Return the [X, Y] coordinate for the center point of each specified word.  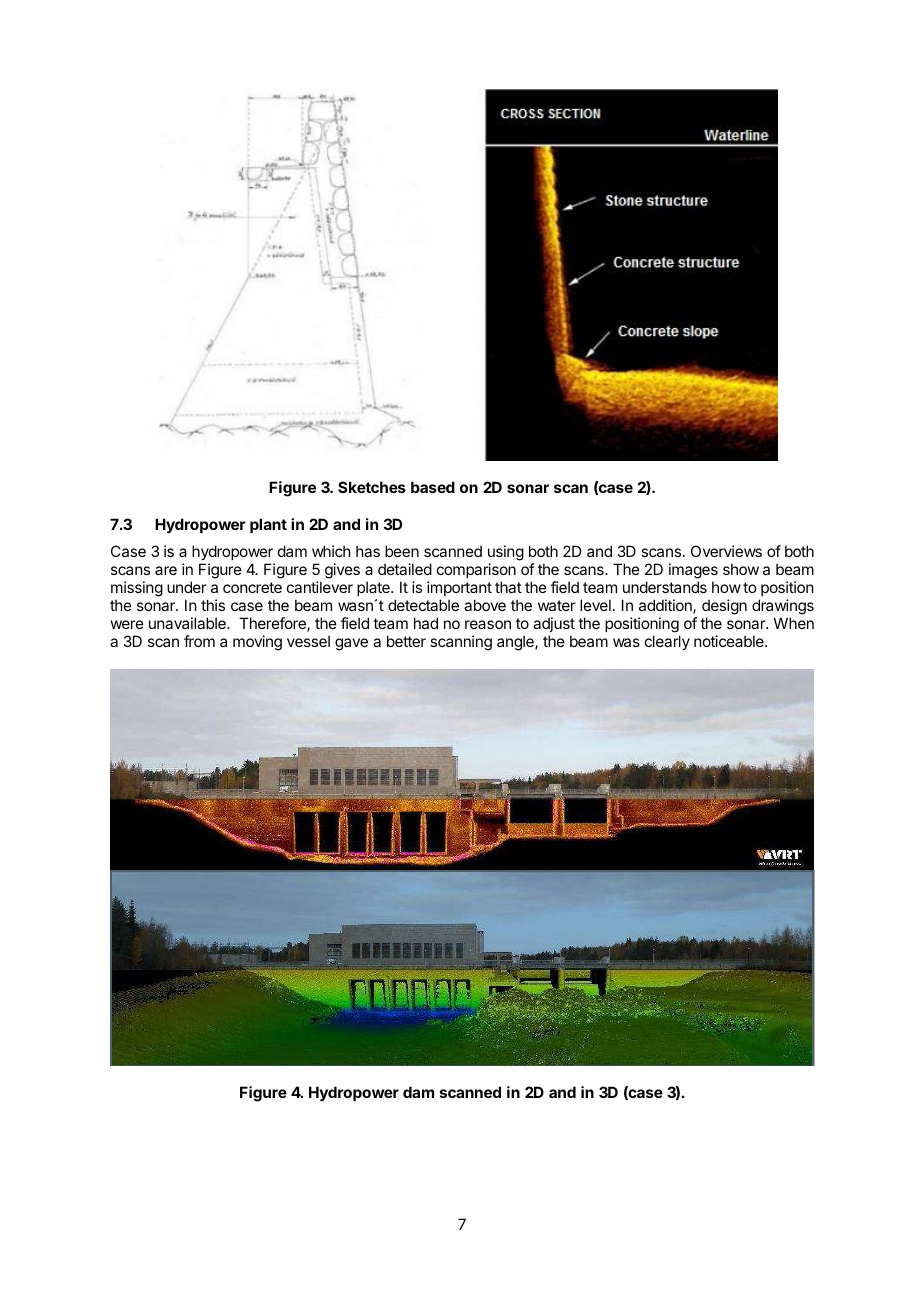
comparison [476, 570]
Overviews [726, 551]
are [166, 570]
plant [268, 525]
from [199, 641]
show [741, 569]
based [433, 487]
